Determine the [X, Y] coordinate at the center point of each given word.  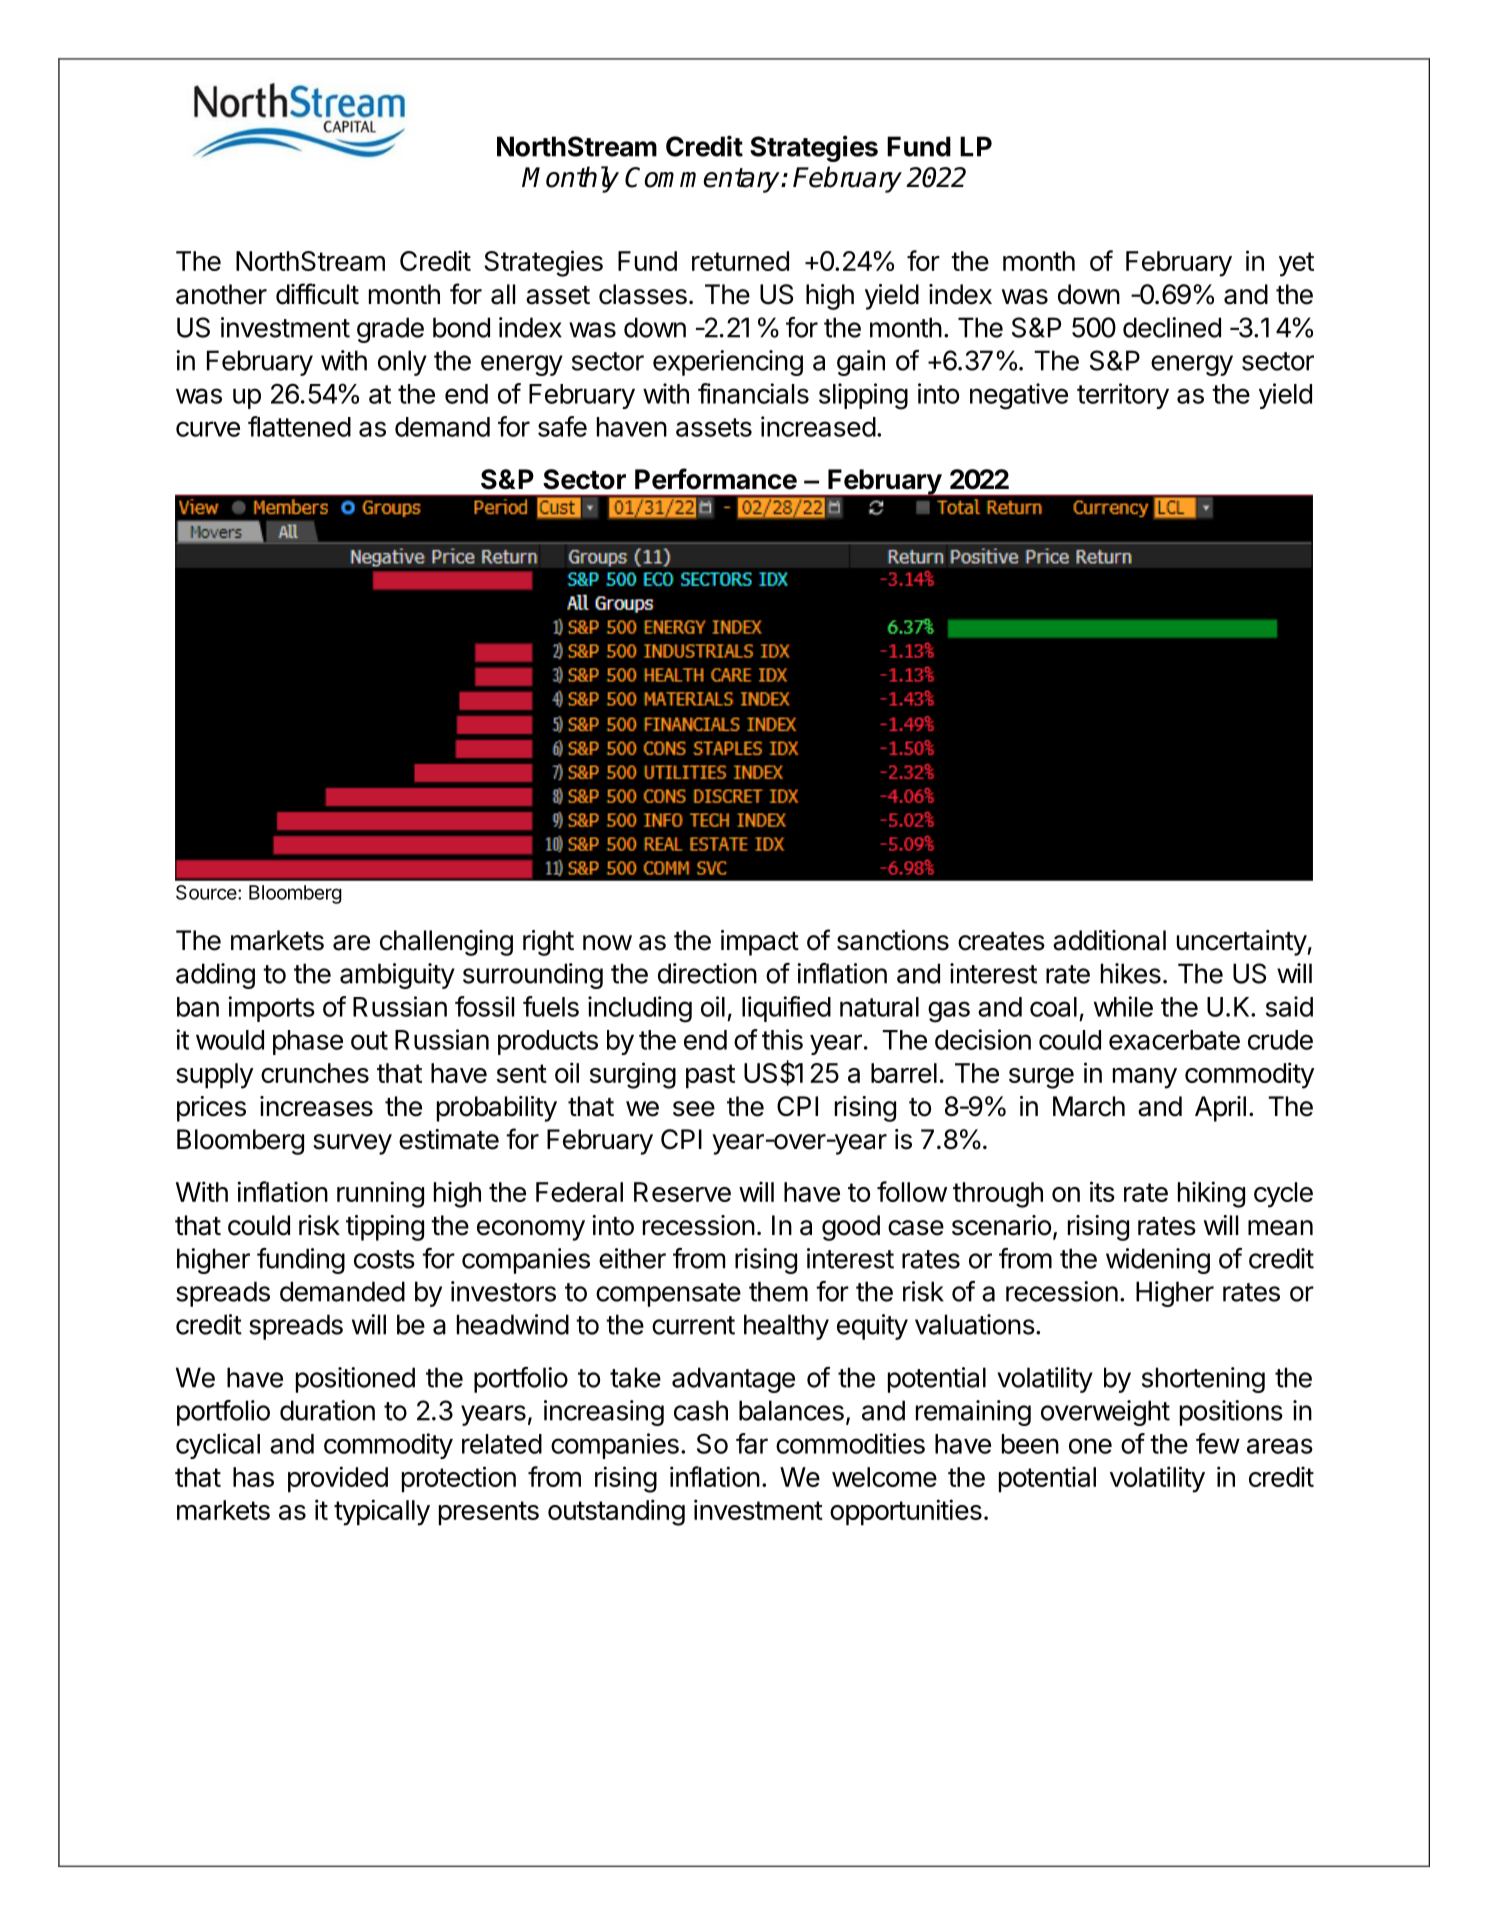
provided [338, 1479]
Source [207, 892]
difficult [317, 294]
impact [760, 943]
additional [1109, 940]
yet [1296, 264]
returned [740, 261]
